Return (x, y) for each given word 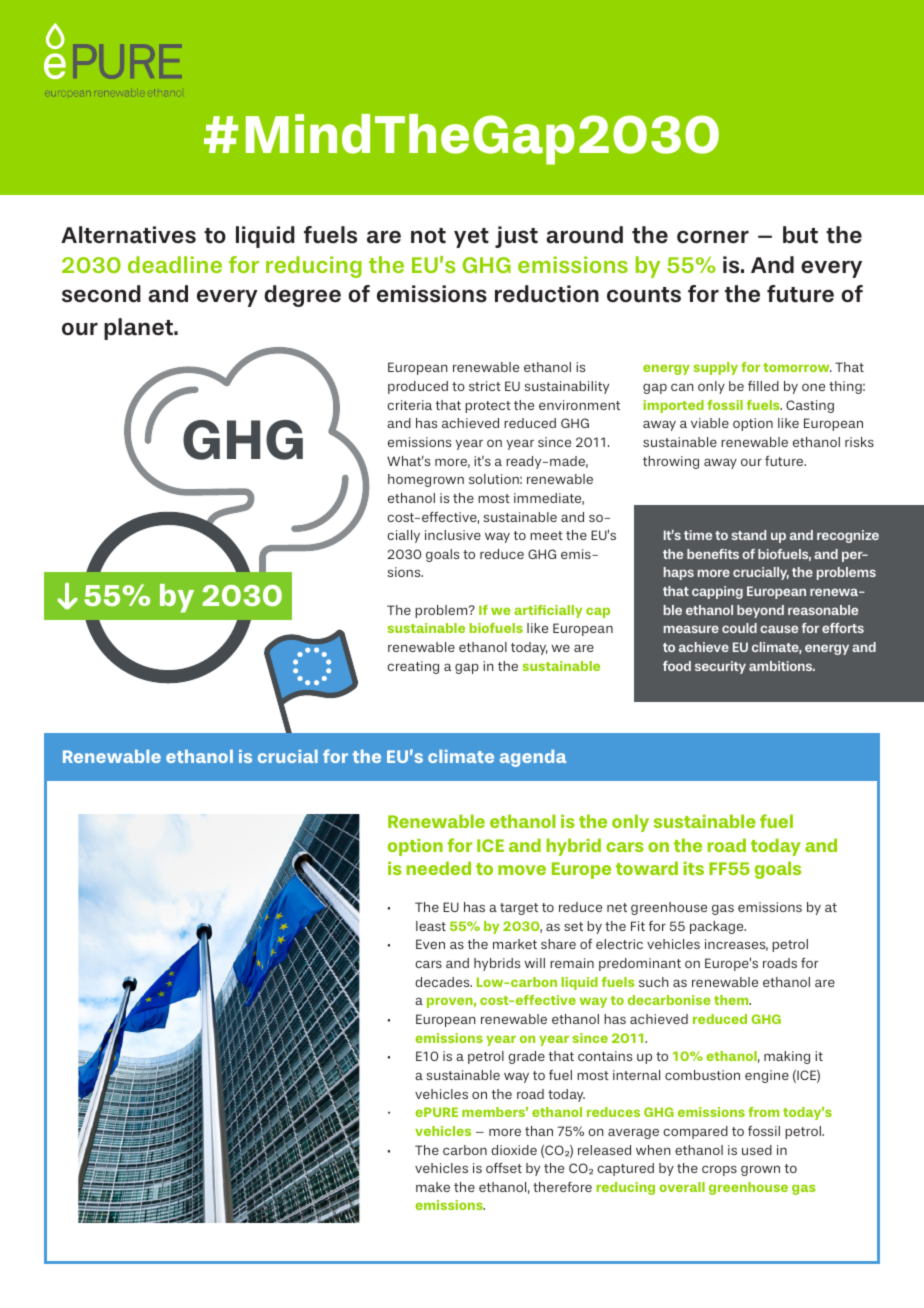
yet (471, 238)
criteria (409, 405)
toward (647, 868)
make (433, 1187)
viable (710, 423)
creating (413, 667)
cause (779, 629)
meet (546, 535)
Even (430, 944)
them (732, 1000)
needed (439, 868)
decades (443, 982)
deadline (175, 264)
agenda (533, 758)
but (800, 235)
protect (488, 407)
